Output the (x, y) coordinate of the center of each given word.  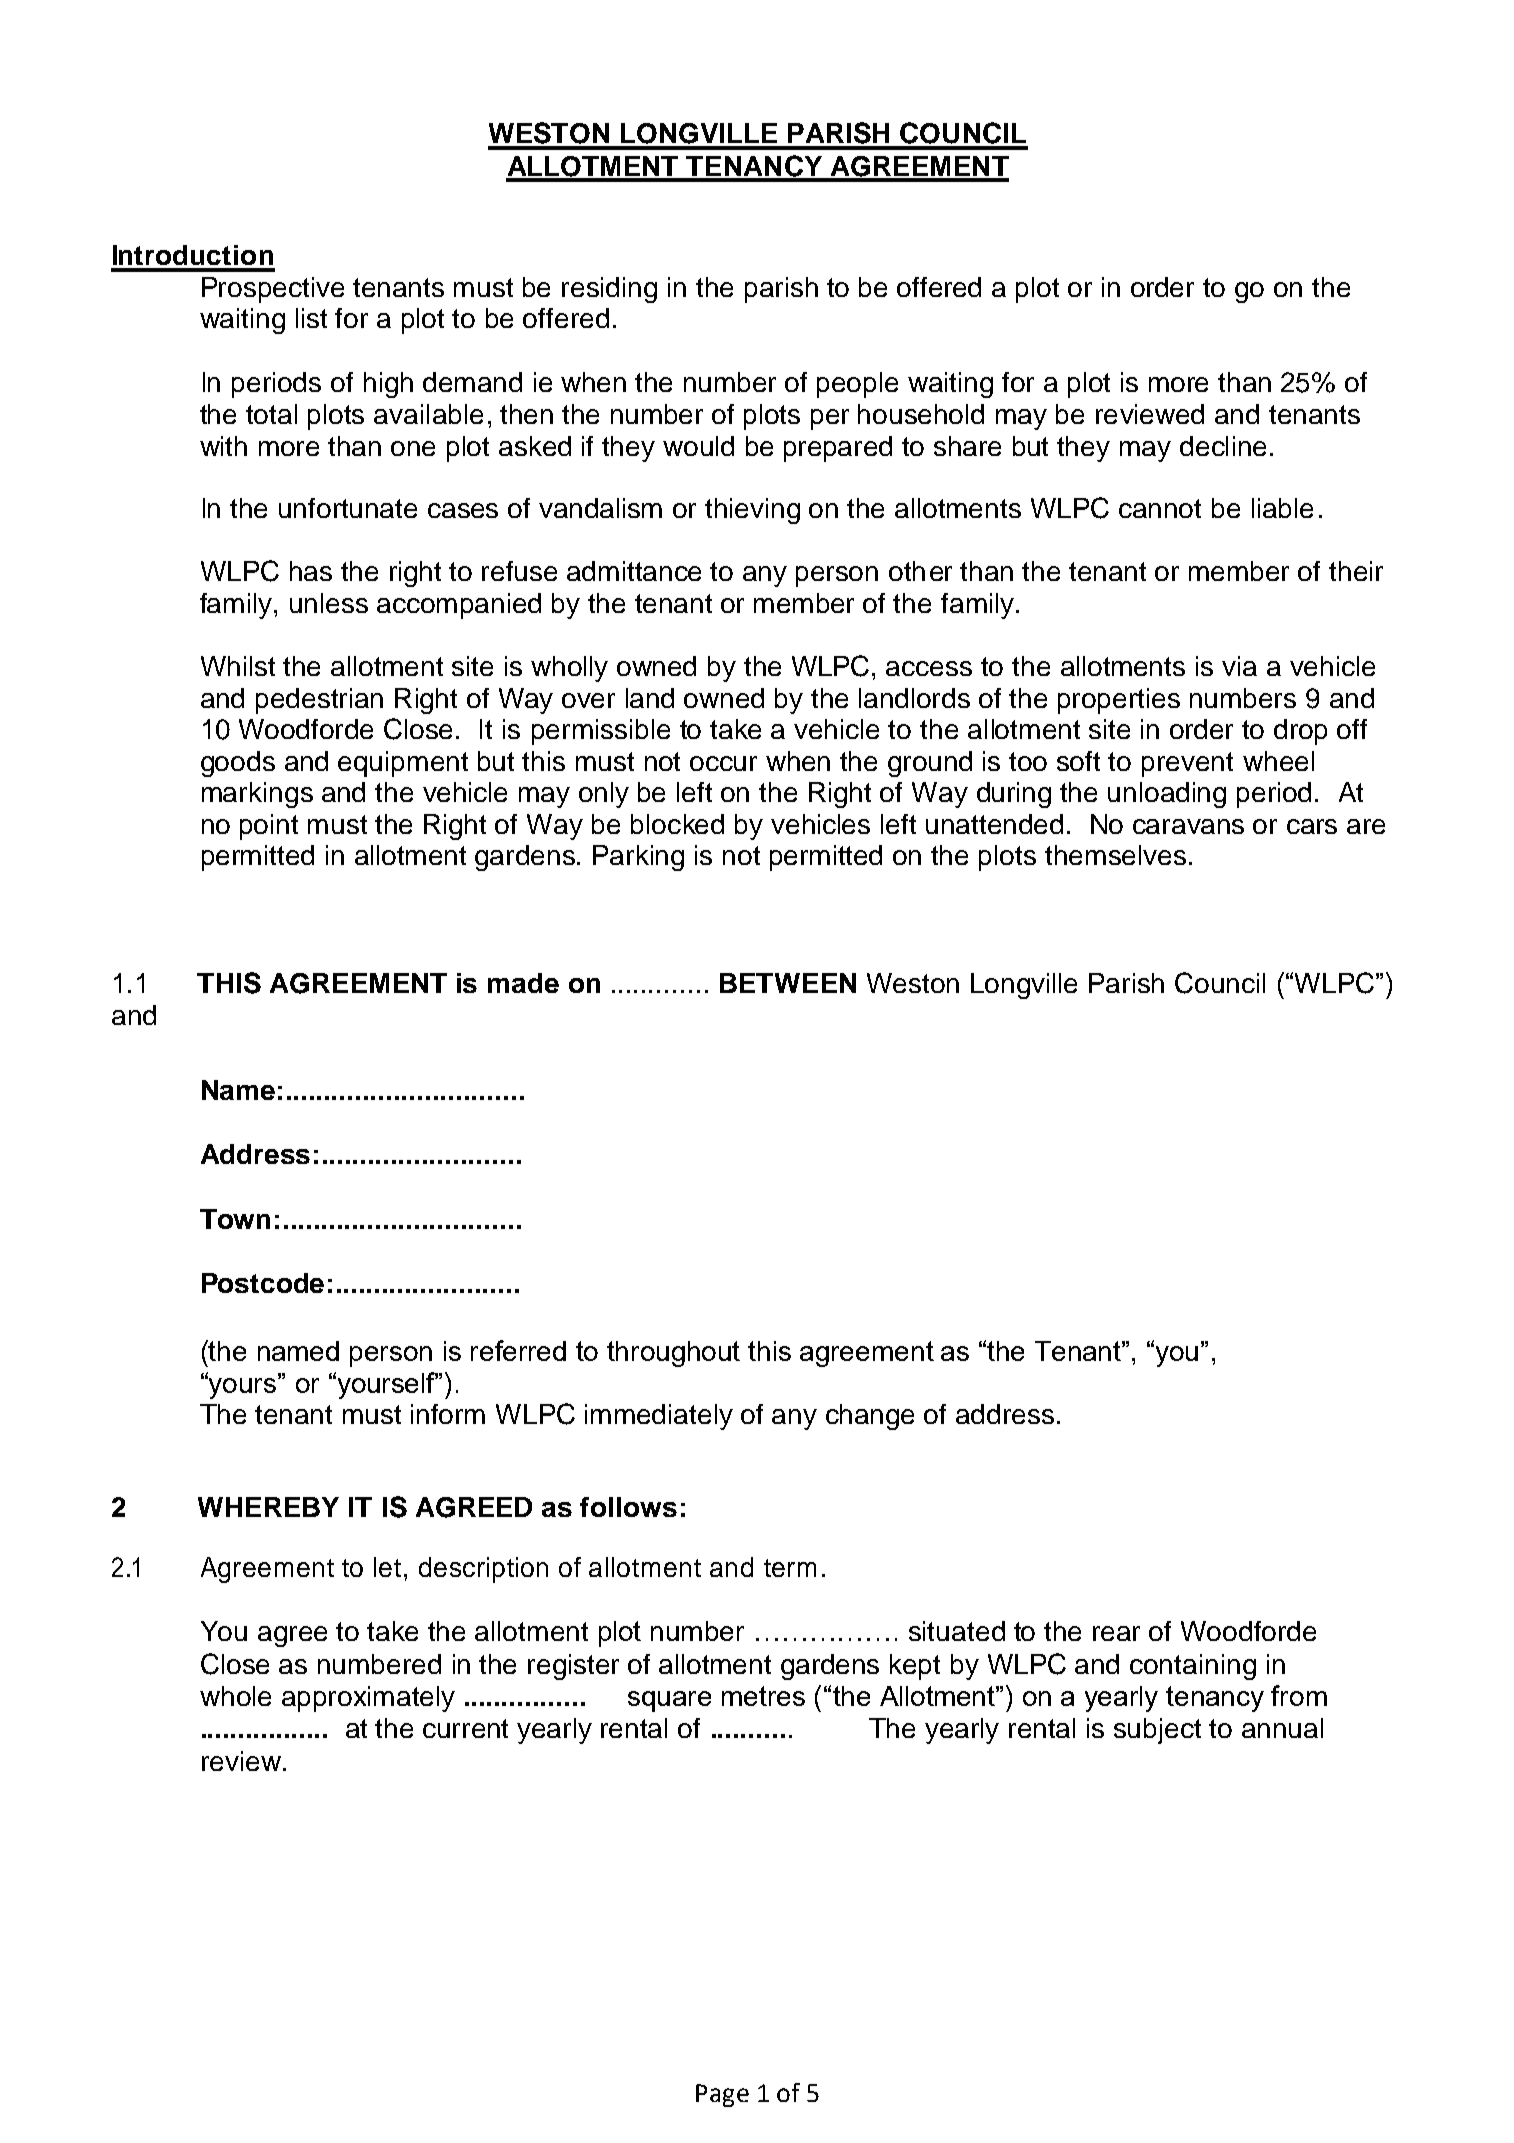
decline (1223, 446)
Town (235, 1219)
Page (722, 2095)
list (311, 318)
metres (763, 1696)
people (857, 385)
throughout (673, 1354)
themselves (1115, 855)
